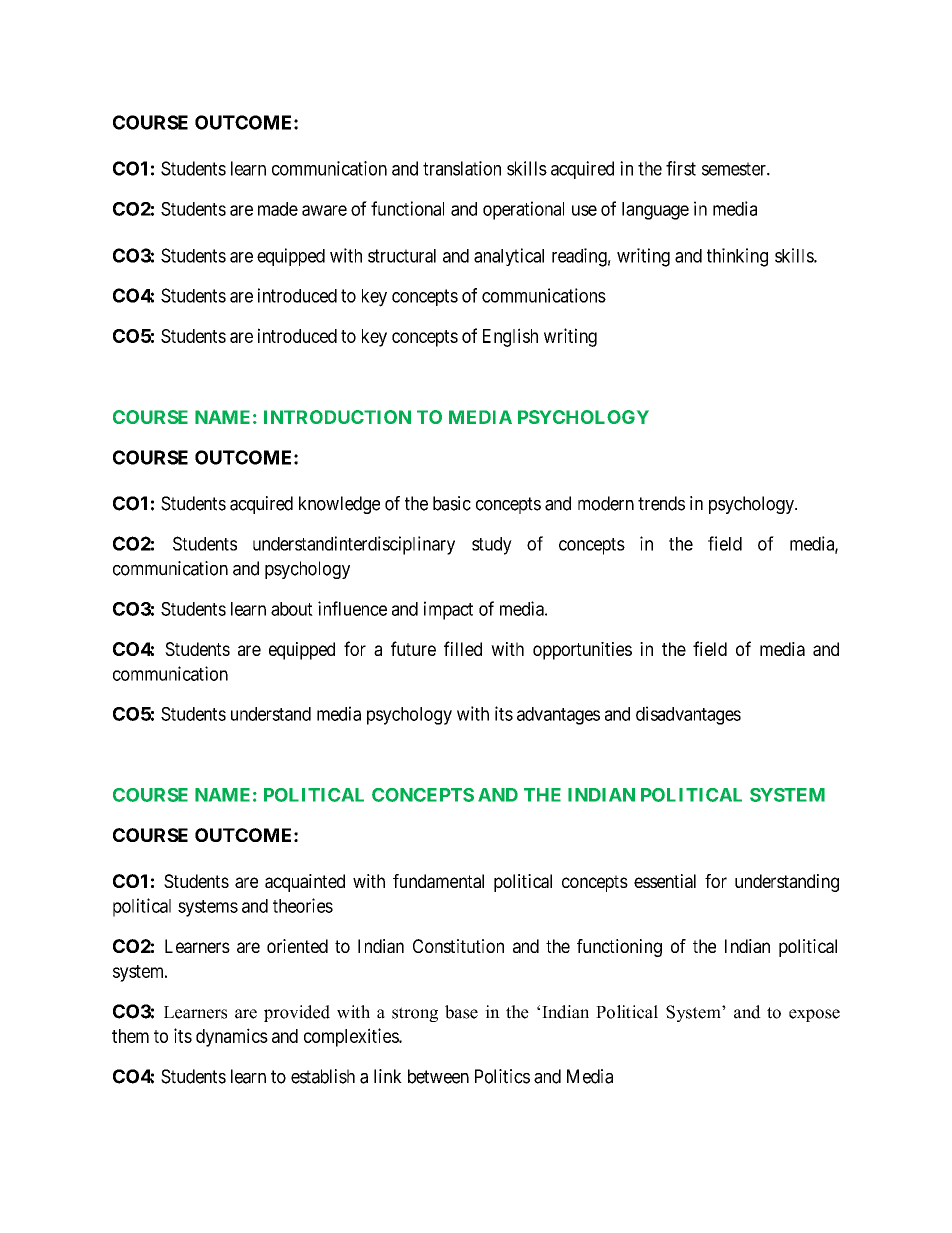  Describe the element at coordinates (448, 610) in the page. I see `impact` at that location.
